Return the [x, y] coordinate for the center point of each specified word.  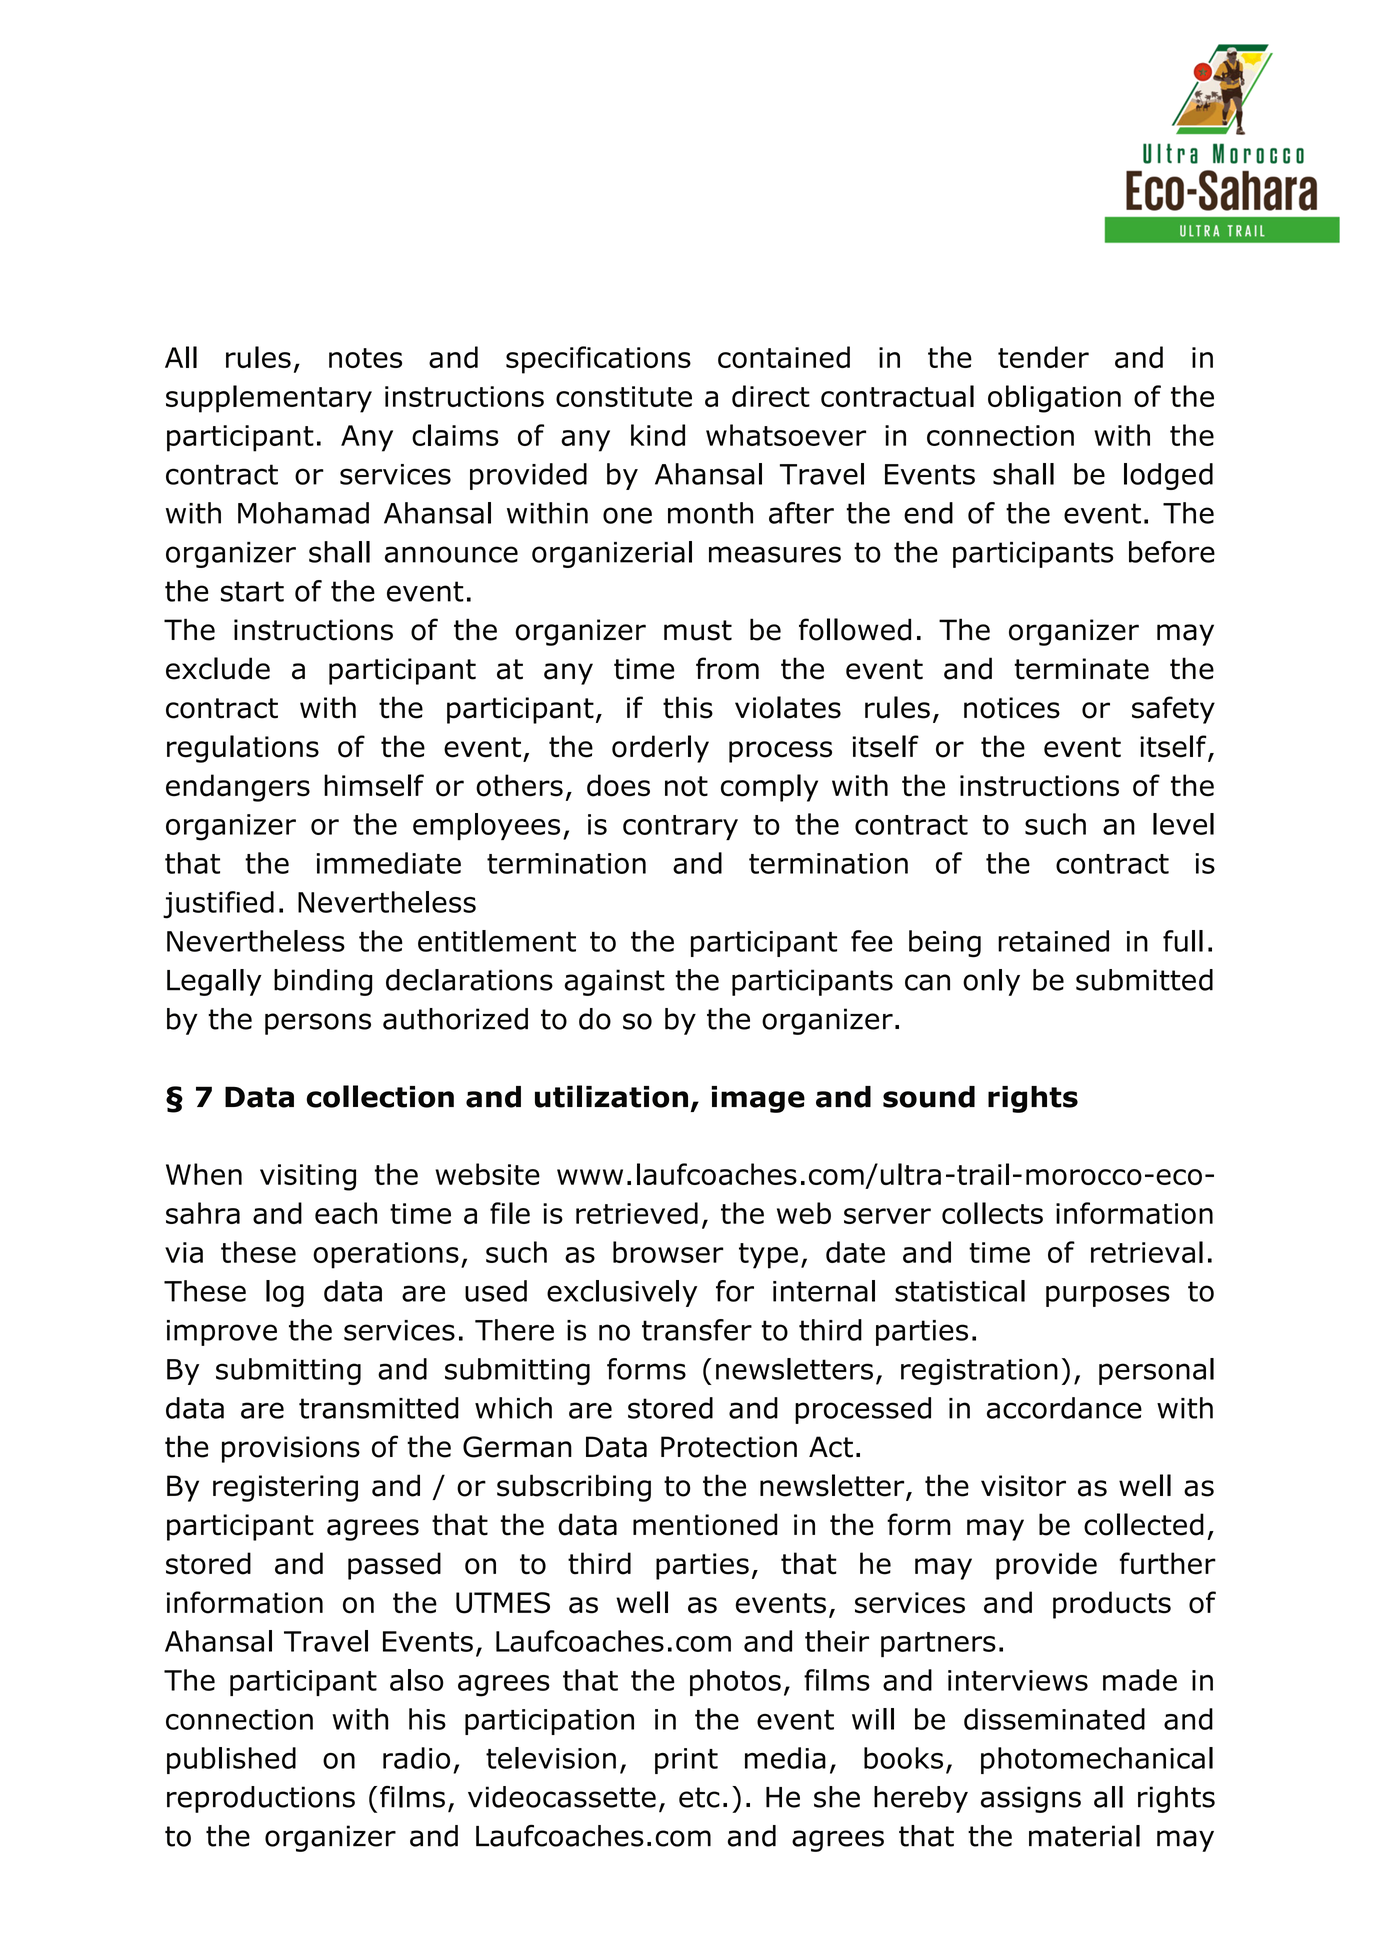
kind [658, 435]
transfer [697, 1330]
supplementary [269, 399]
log [285, 1293]
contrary [680, 827]
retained [1053, 941]
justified [218, 905]
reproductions [261, 1799]
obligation [1054, 399]
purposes [1108, 1296]
